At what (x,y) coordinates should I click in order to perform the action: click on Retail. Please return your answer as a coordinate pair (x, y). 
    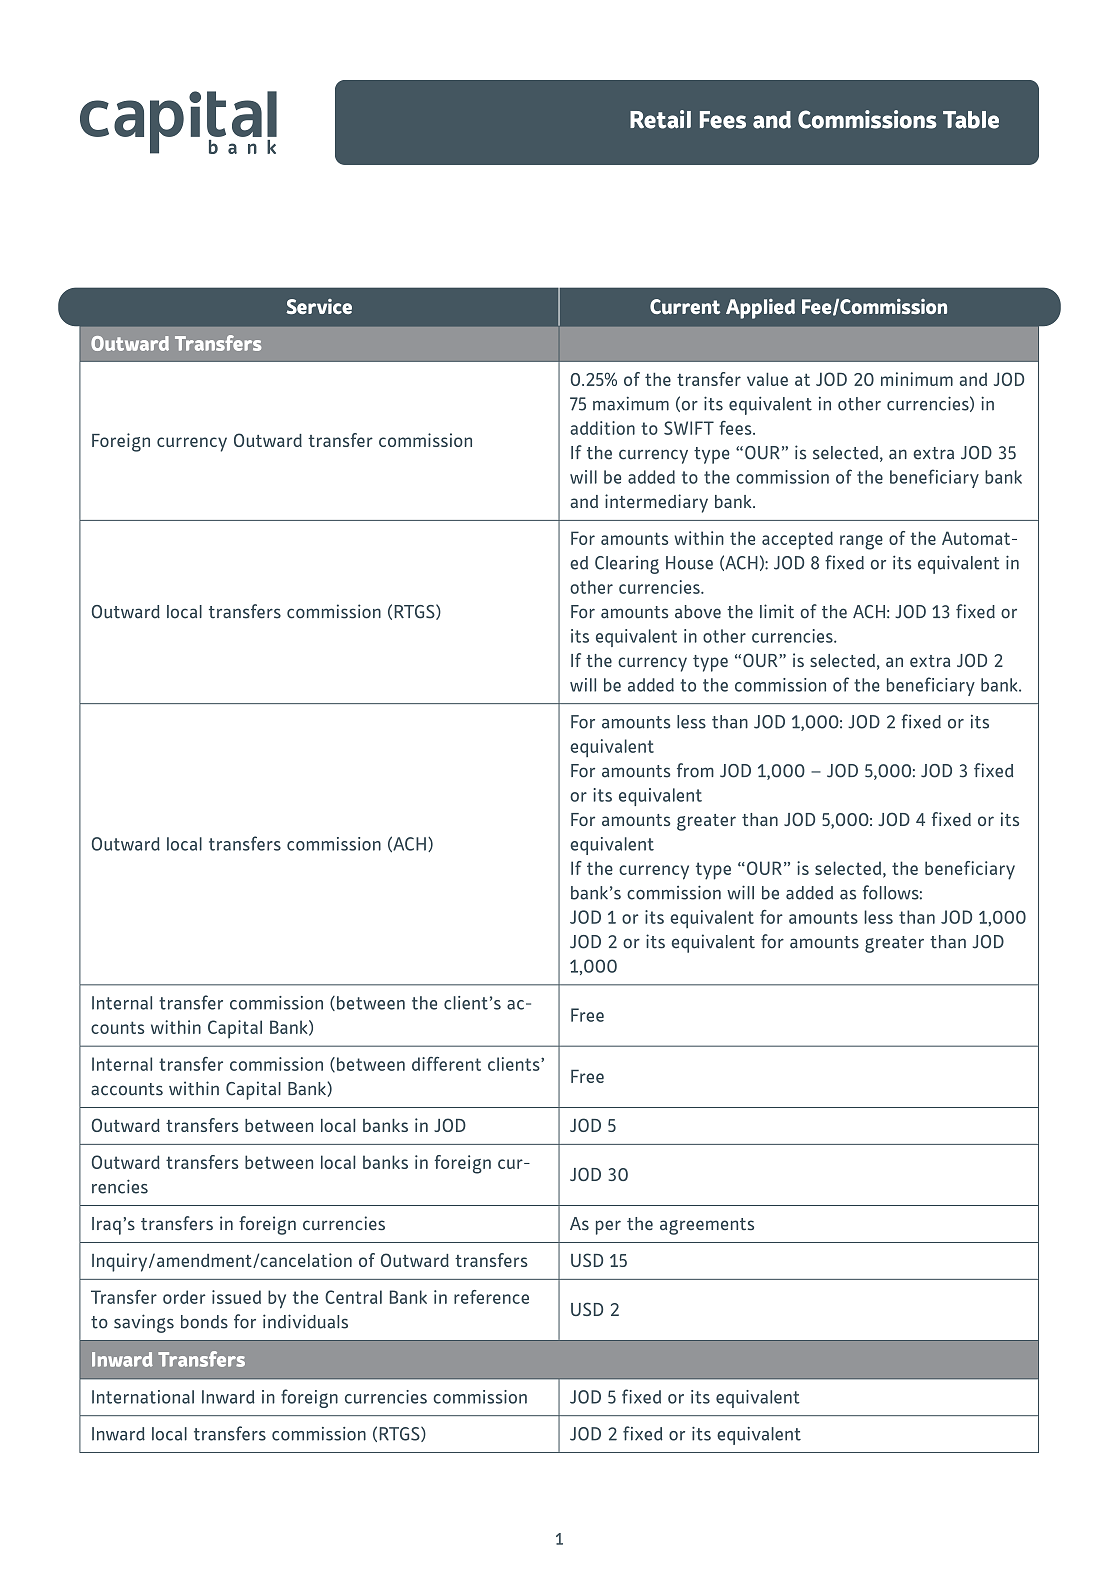
    Looking at the image, I should click on (660, 119).
